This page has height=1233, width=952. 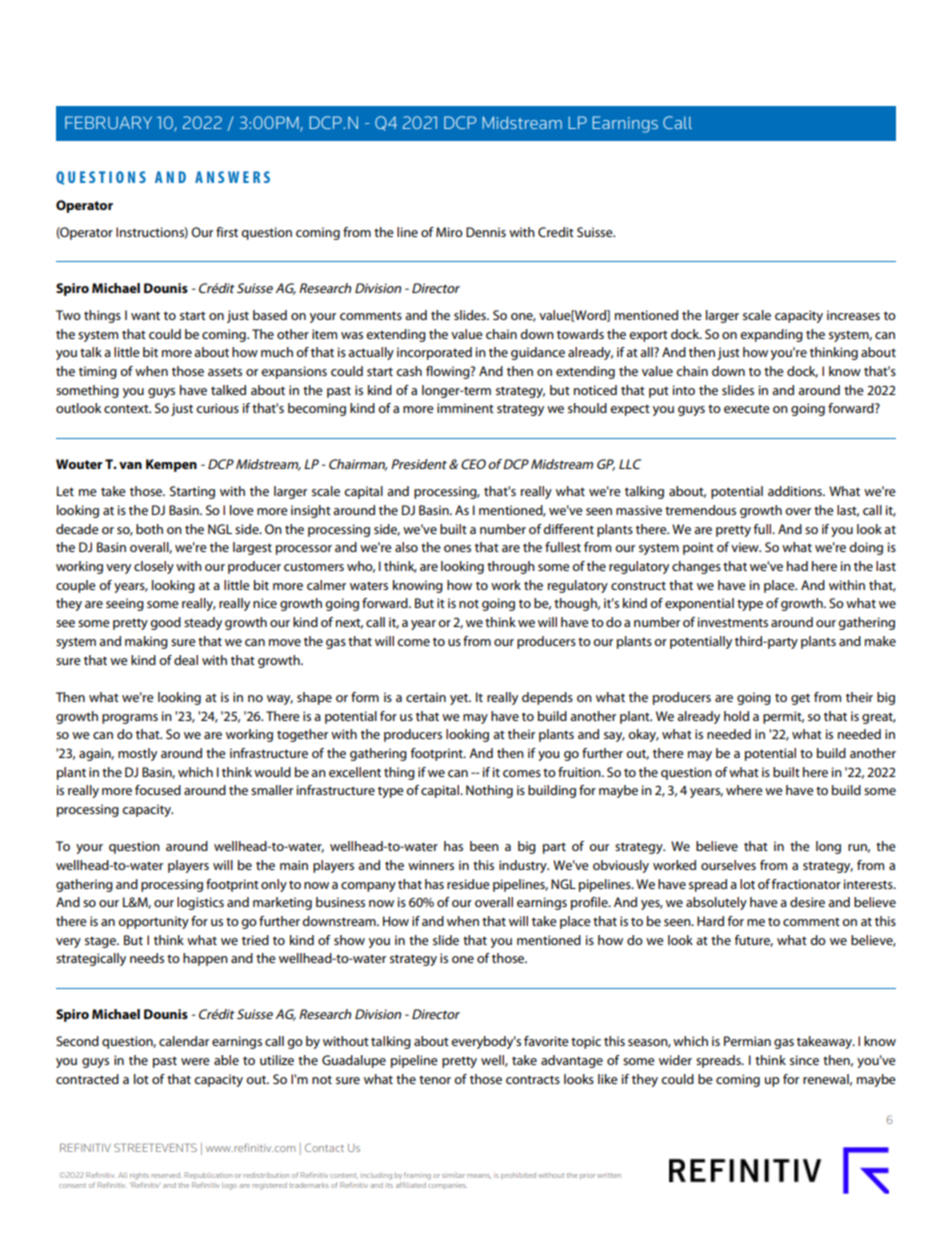 I want to click on means, so click(x=479, y=1176).
